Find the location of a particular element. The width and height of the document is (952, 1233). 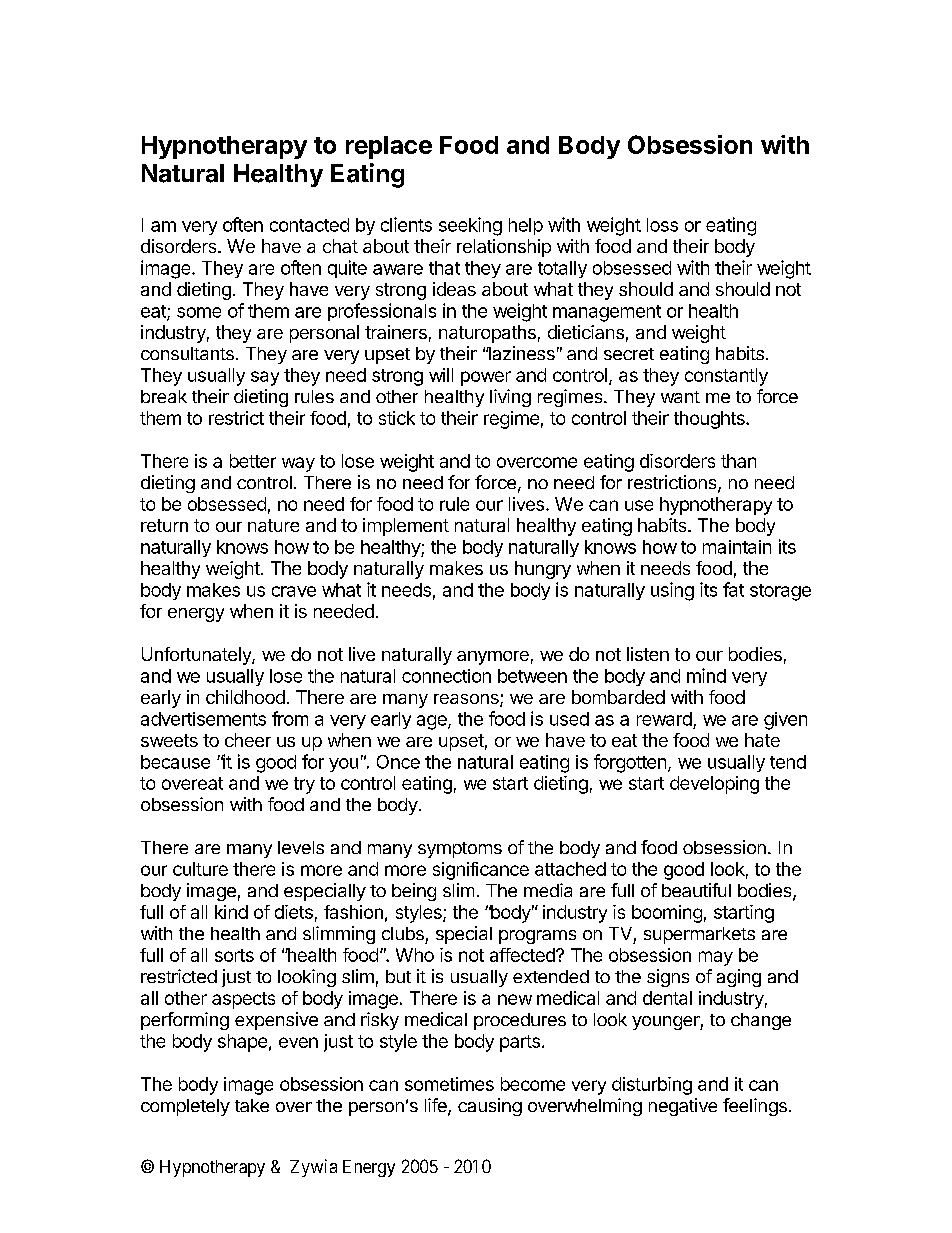

seeking is located at coordinates (470, 226).
